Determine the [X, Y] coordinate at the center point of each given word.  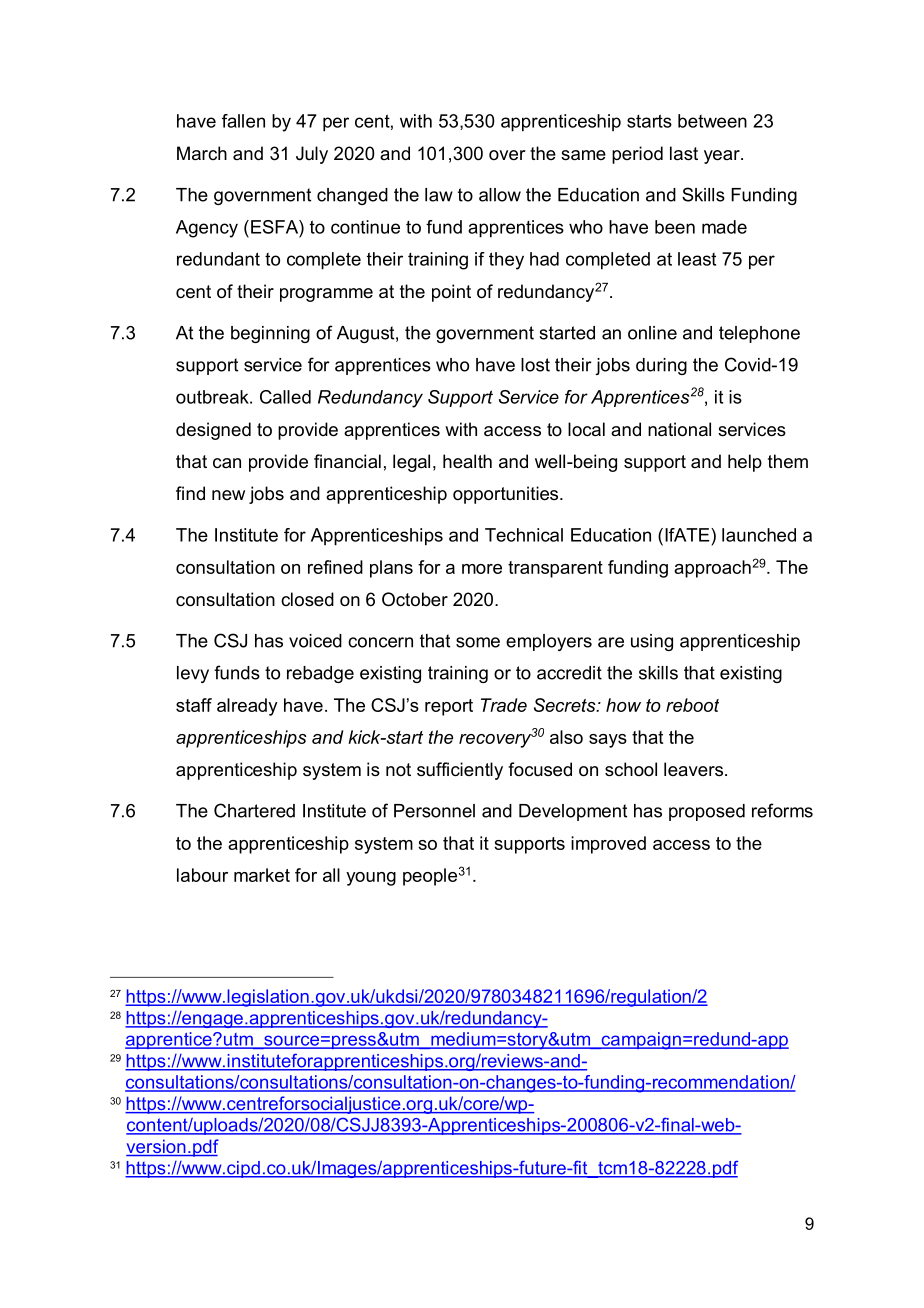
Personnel [434, 811]
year [723, 157]
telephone [759, 334]
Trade [504, 705]
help [745, 463]
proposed [707, 812]
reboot [692, 705]
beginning [270, 334]
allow [500, 195]
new [228, 495]
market [262, 875]
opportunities [507, 495]
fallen [243, 121]
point [451, 293]
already [247, 707]
